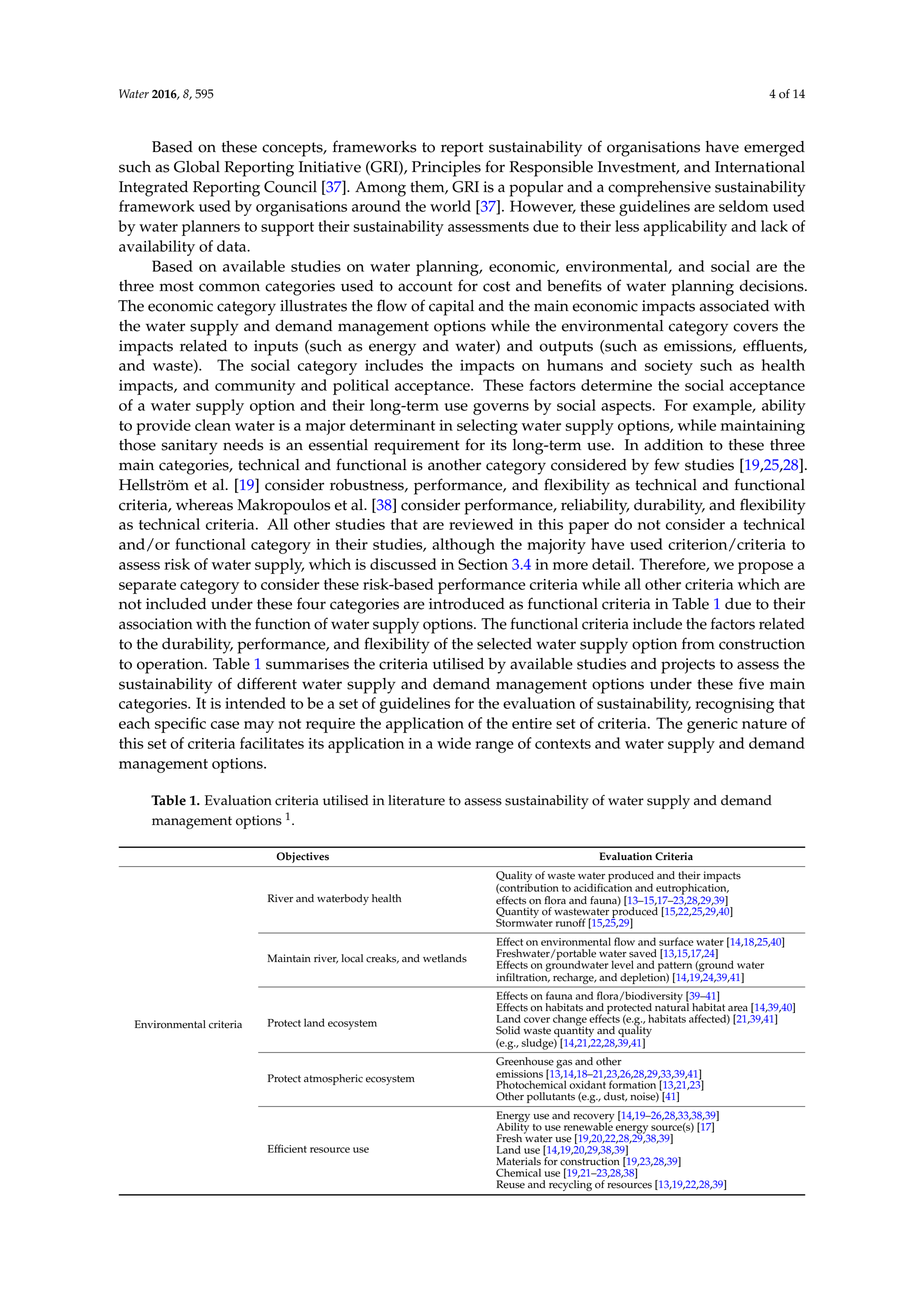  What do you see at coordinates (673, 445) in the document?
I see `addition` at bounding box center [673, 445].
